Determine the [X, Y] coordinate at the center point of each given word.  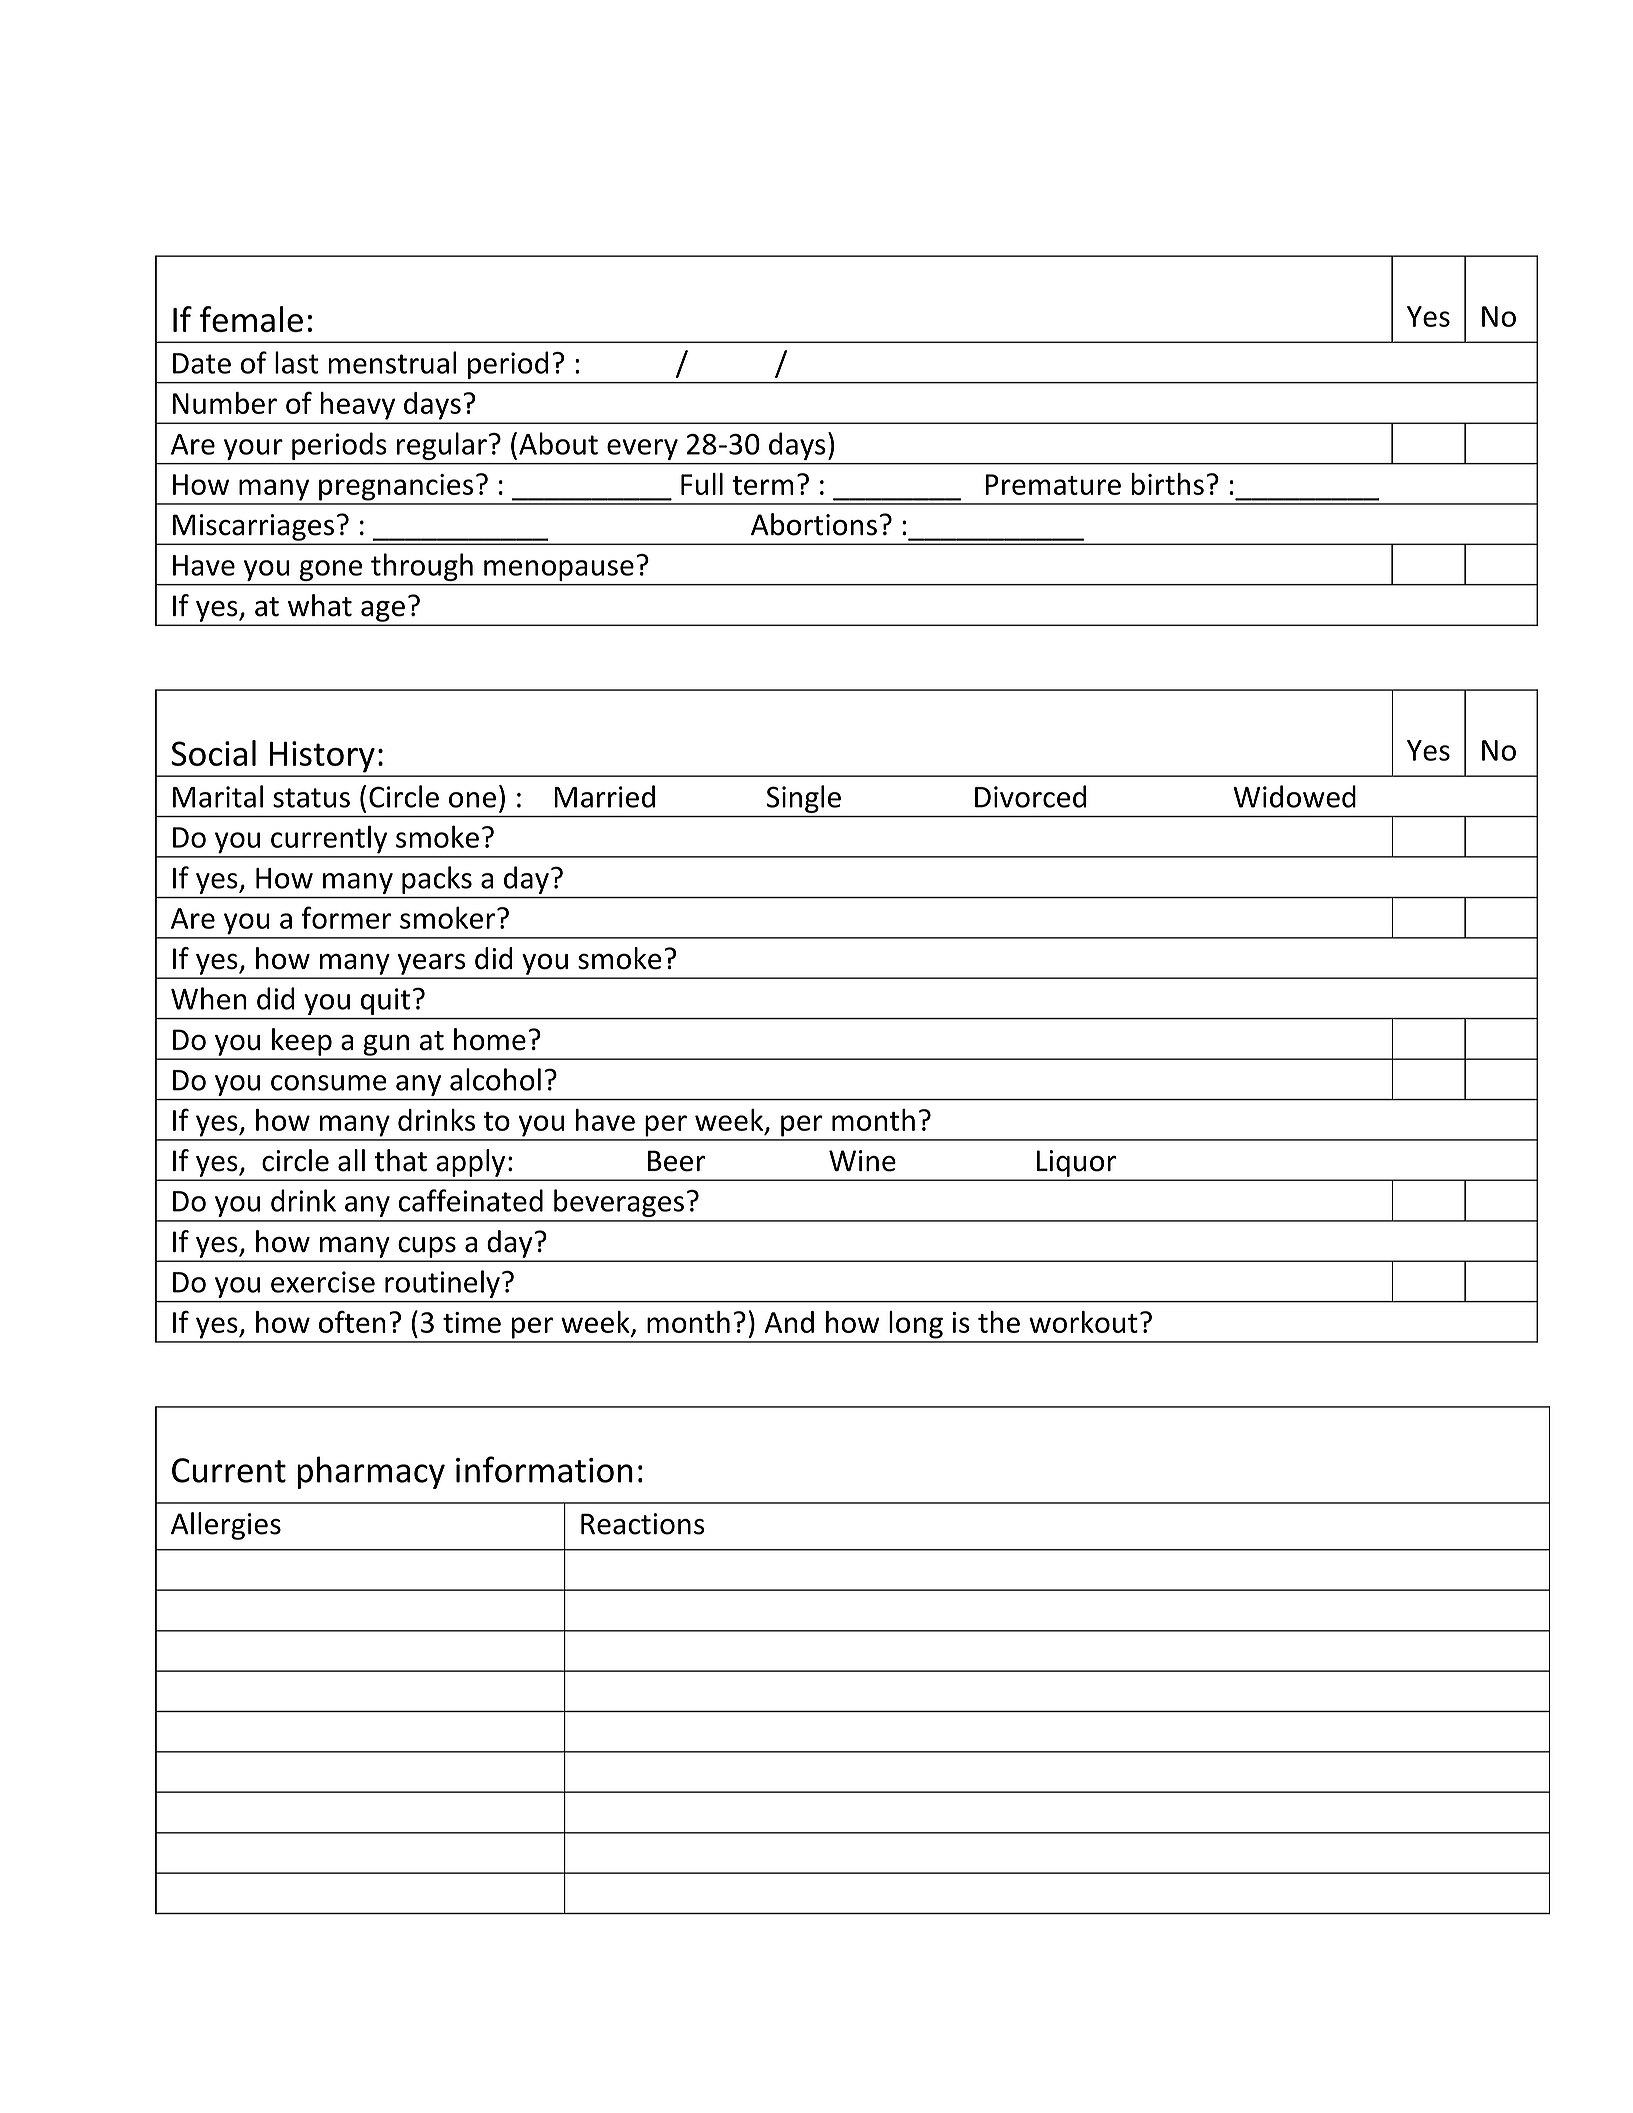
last [297, 362]
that [400, 1160]
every [642, 449]
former [346, 917]
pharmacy [371, 1472]
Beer [677, 1161]
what [320, 605]
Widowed [1294, 796]
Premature [1053, 484]
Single [804, 799]
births [1167, 484]
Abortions [814, 524]
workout [1083, 1322]
